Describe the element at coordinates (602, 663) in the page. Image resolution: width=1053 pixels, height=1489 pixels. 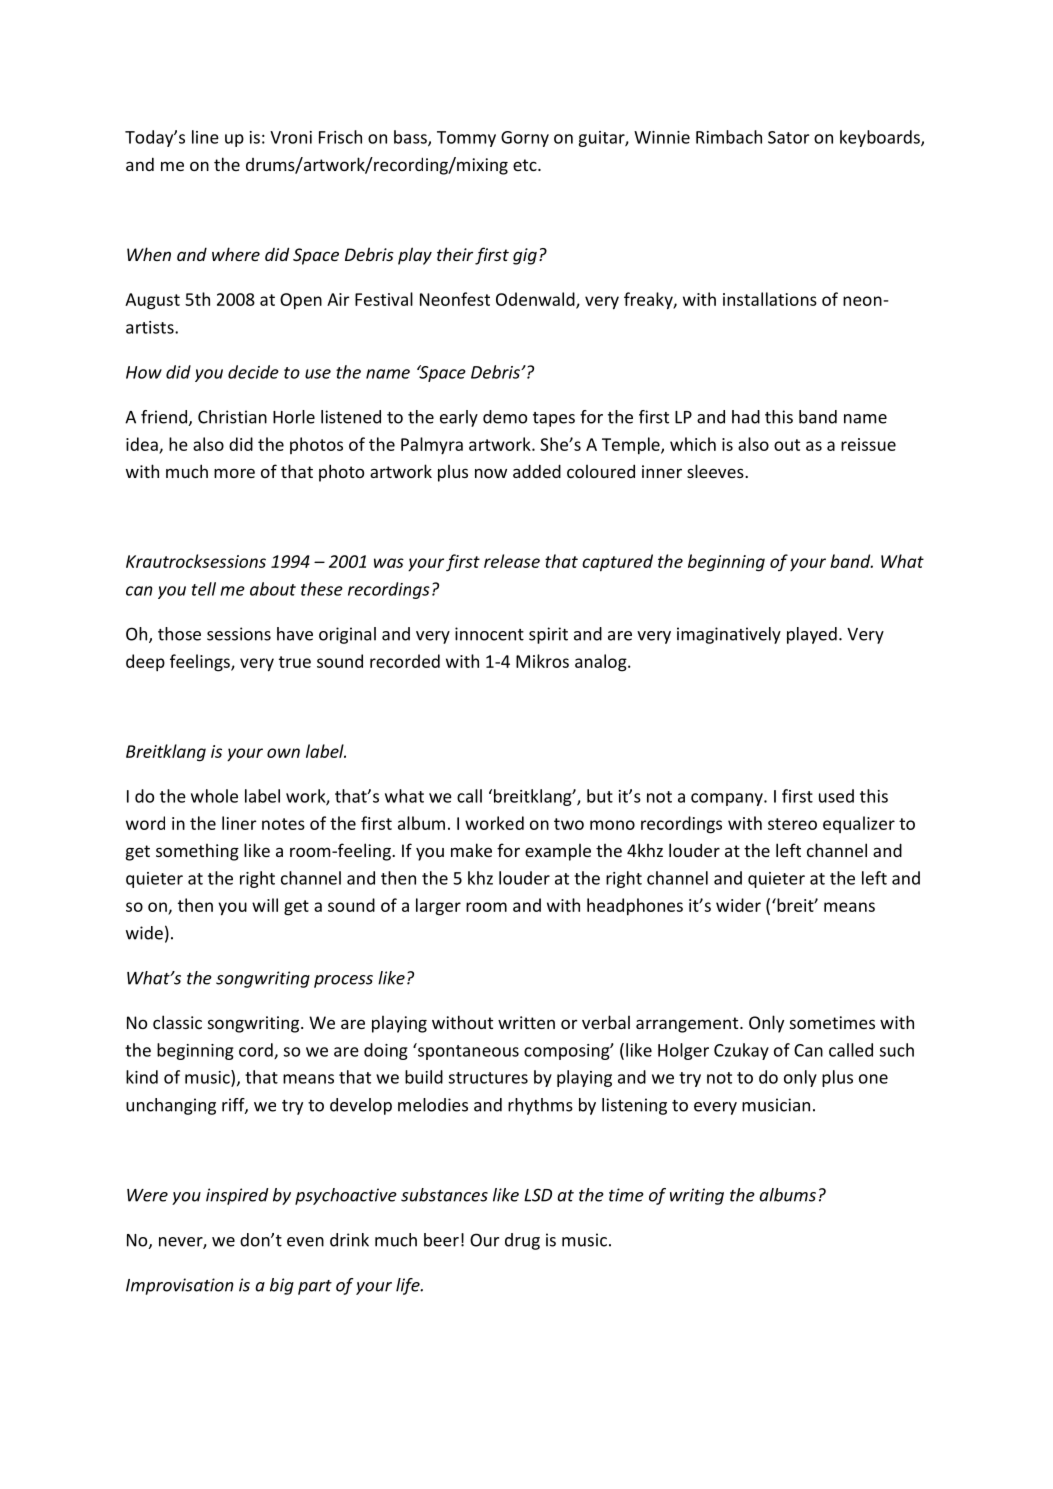
I see `analog` at that location.
